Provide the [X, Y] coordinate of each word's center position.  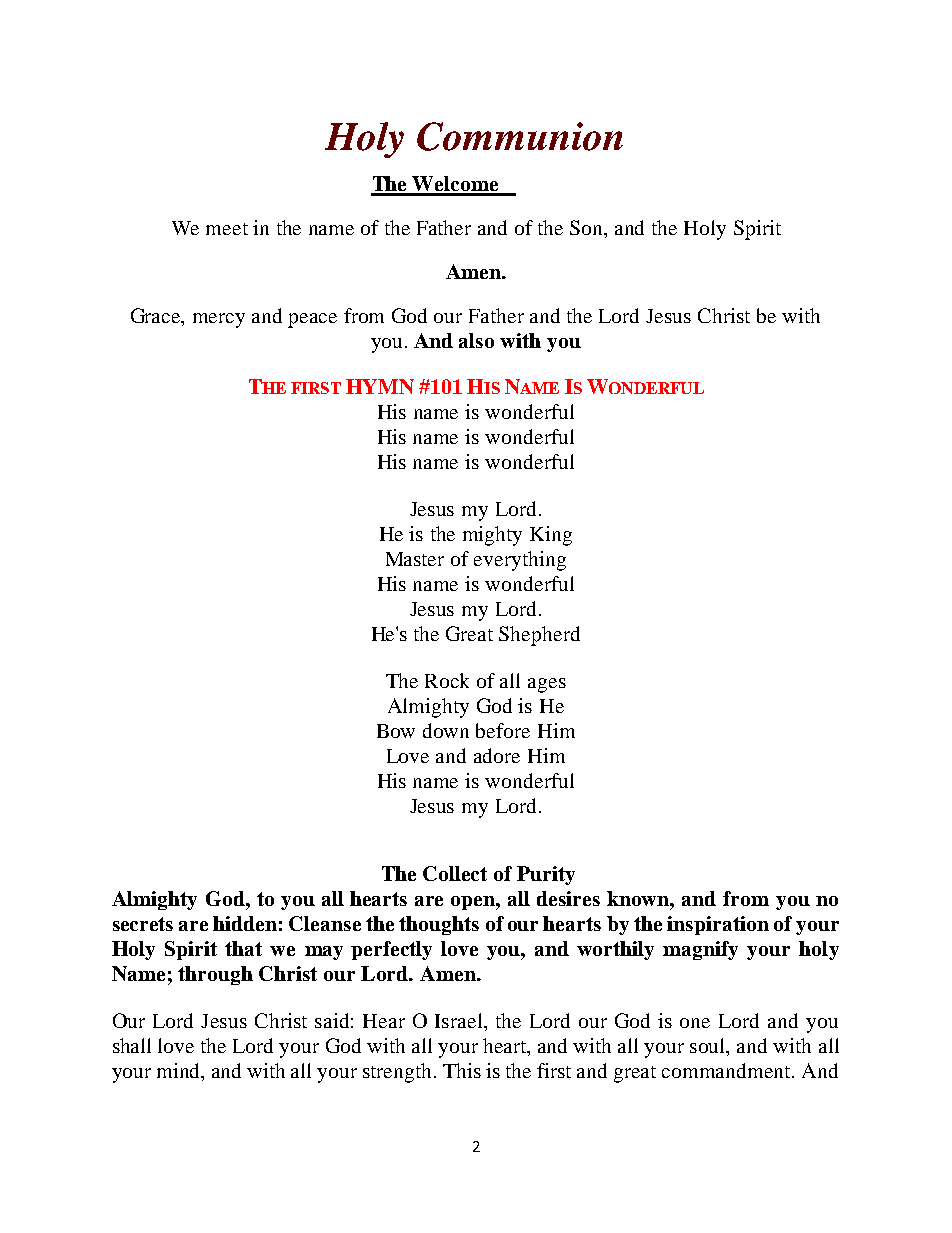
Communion [520, 136]
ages [547, 685]
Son [588, 229]
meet [227, 229]
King [551, 536]
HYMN [380, 386]
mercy [219, 320]
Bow [396, 731]
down [446, 730]
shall [132, 1045]
